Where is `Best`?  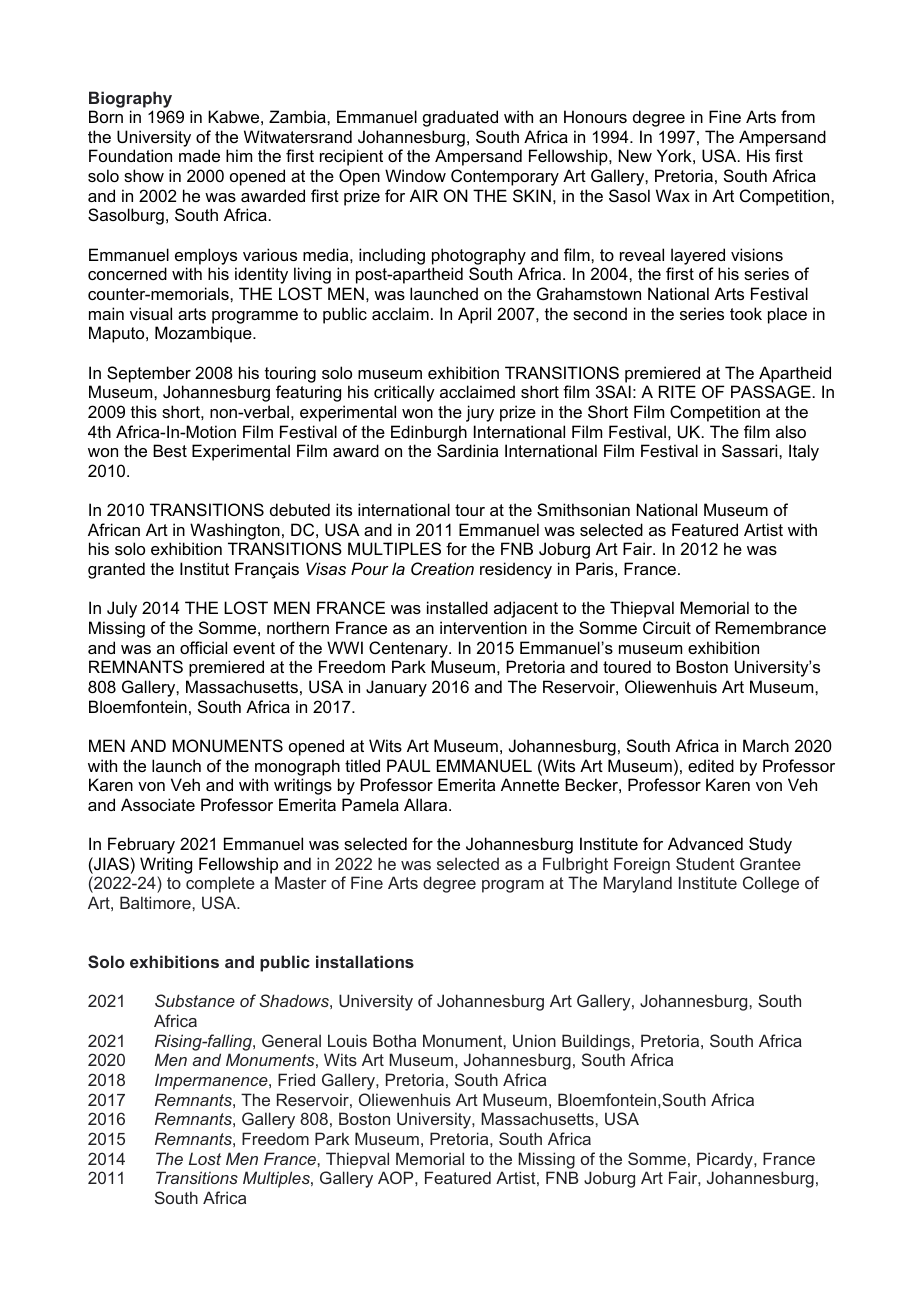 Best is located at coordinates (170, 450).
